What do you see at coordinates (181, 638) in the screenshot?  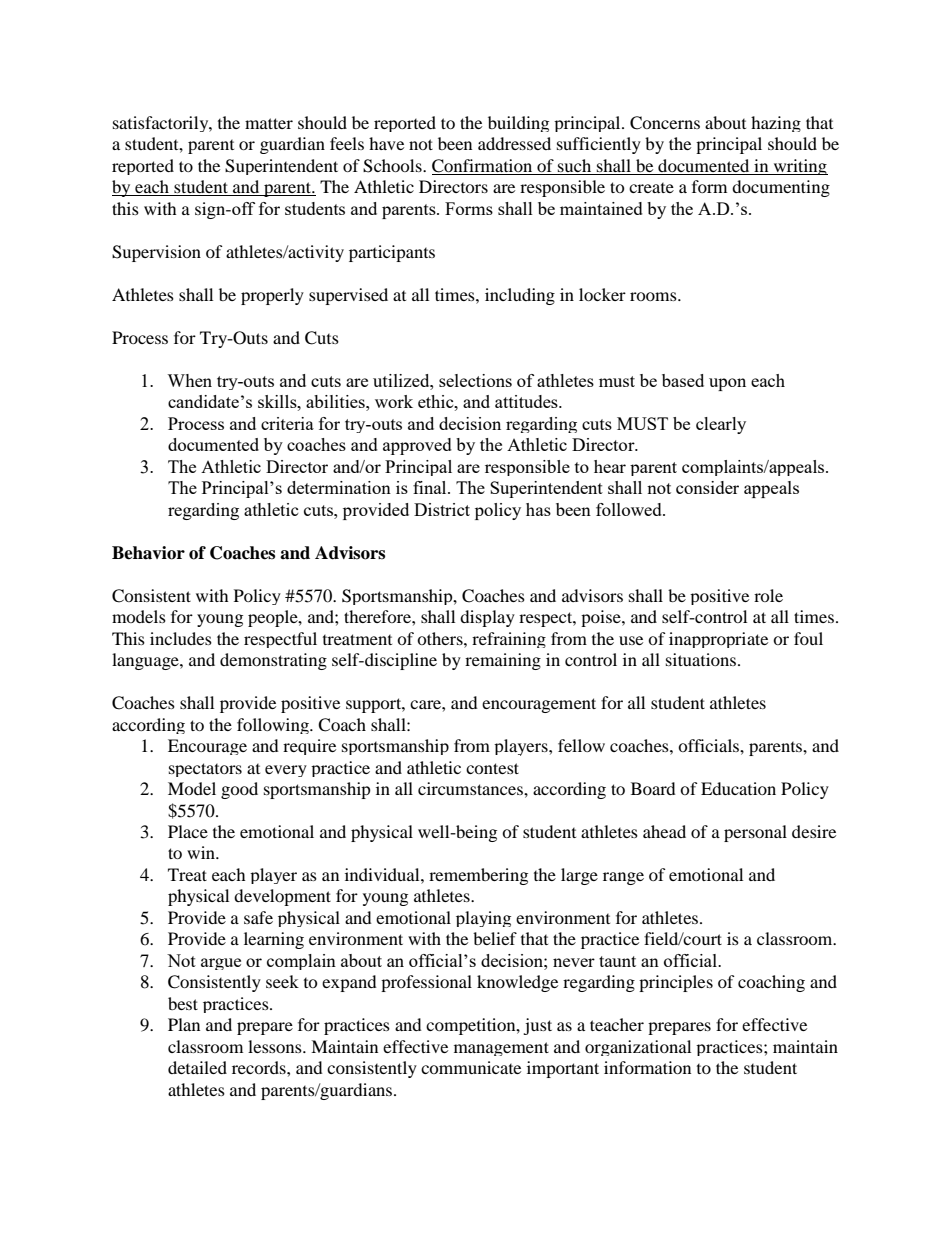 I see `includes` at bounding box center [181, 638].
